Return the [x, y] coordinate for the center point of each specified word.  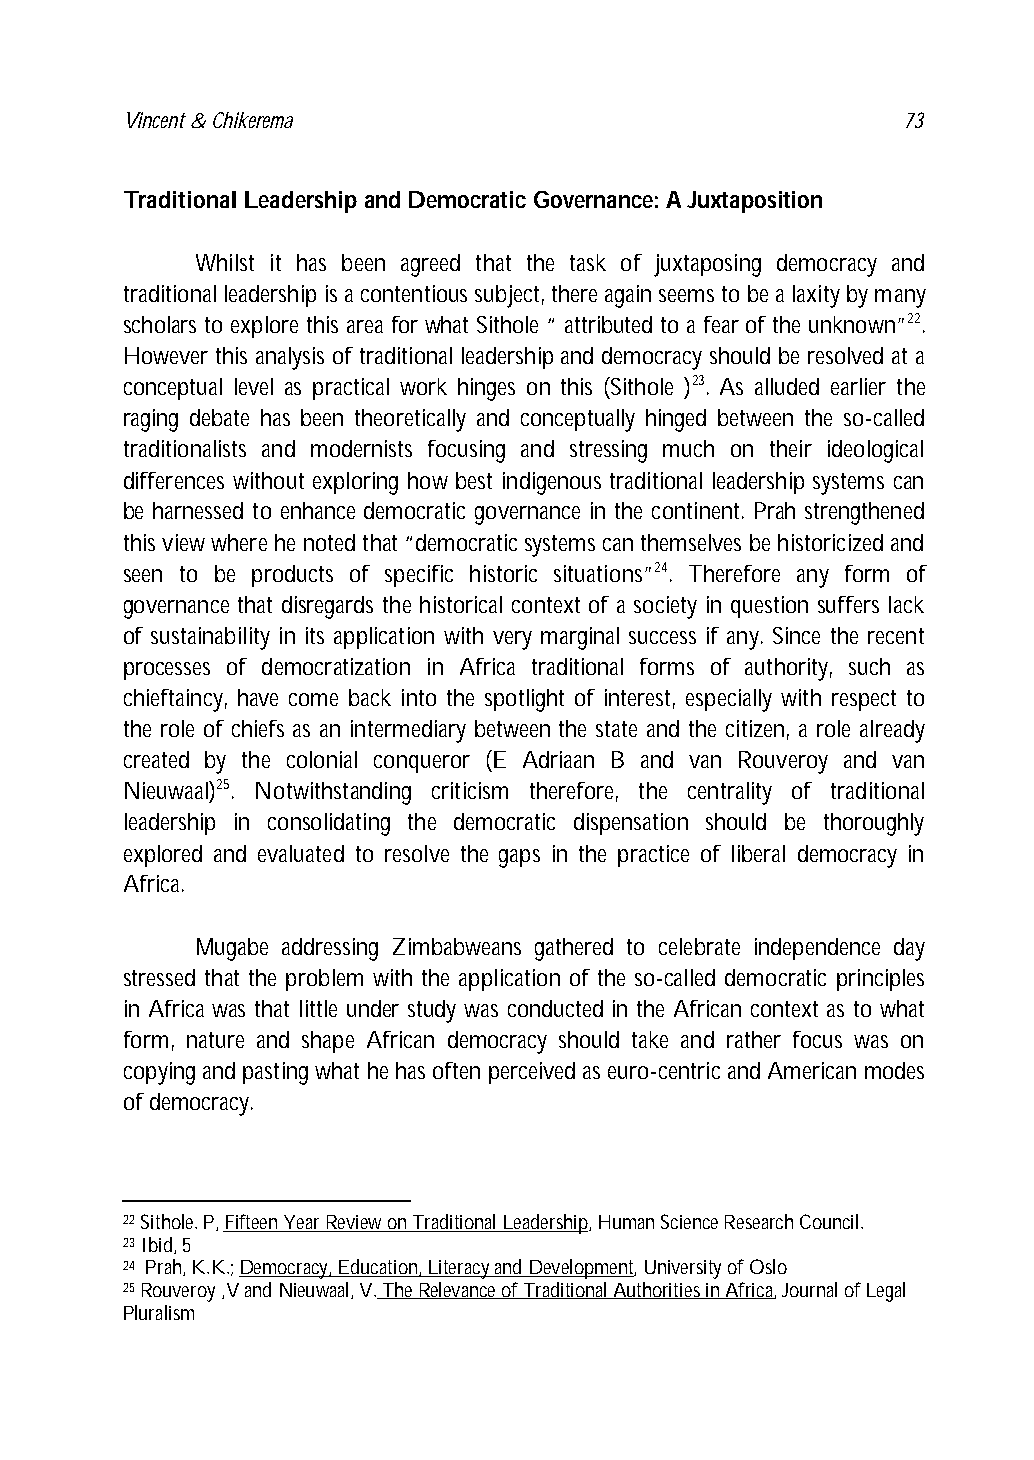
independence [817, 949]
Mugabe [232, 949]
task [588, 262]
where [239, 542]
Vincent [156, 120]
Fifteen [252, 1223]
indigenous [552, 483]
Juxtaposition [754, 202]
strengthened [864, 513]
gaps [519, 858]
